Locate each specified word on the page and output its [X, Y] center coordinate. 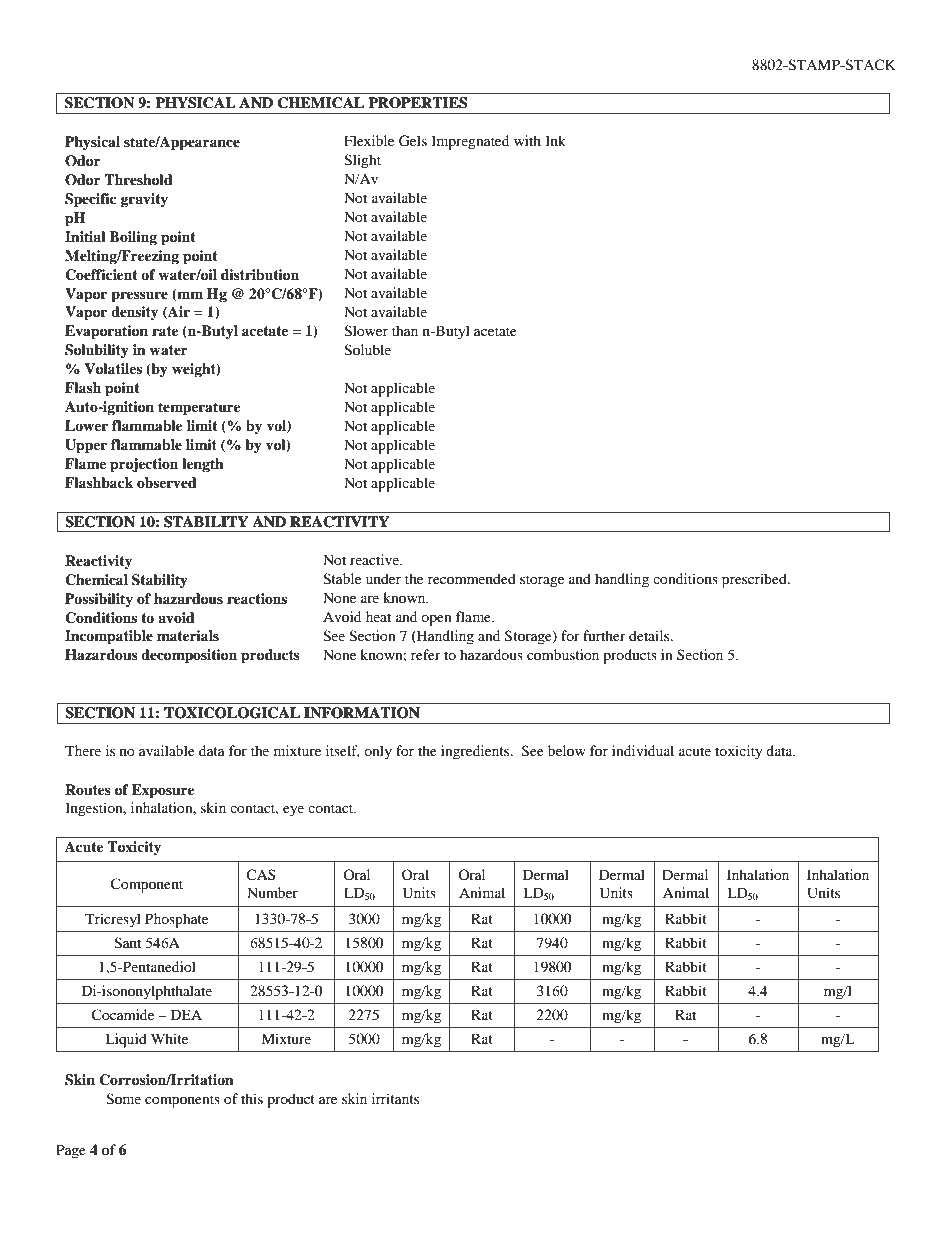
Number [272, 892]
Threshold [138, 180]
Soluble [367, 350]
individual [643, 750]
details [650, 635]
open [436, 620]
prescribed [755, 580]
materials [188, 635]
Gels [413, 141]
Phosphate [176, 920]
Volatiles [113, 369]
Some [123, 1099]
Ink [555, 140]
